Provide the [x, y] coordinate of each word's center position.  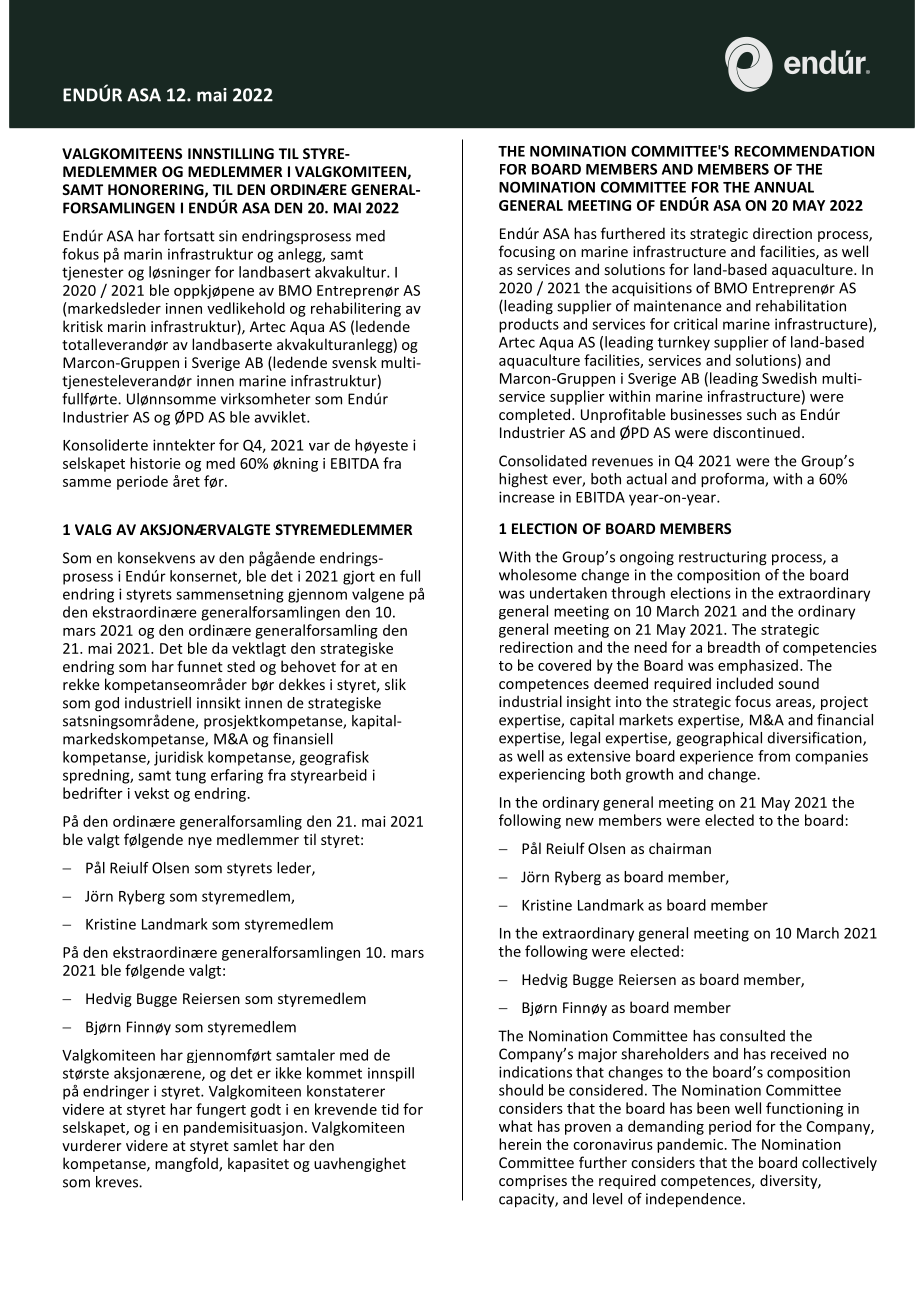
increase [526, 497]
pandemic [690, 1145]
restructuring [723, 558]
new [580, 822]
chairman [680, 848]
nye [200, 842]
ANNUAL [784, 187]
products [529, 325]
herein [520, 1144]
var [319, 446]
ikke [288, 1073]
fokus [80, 254]
